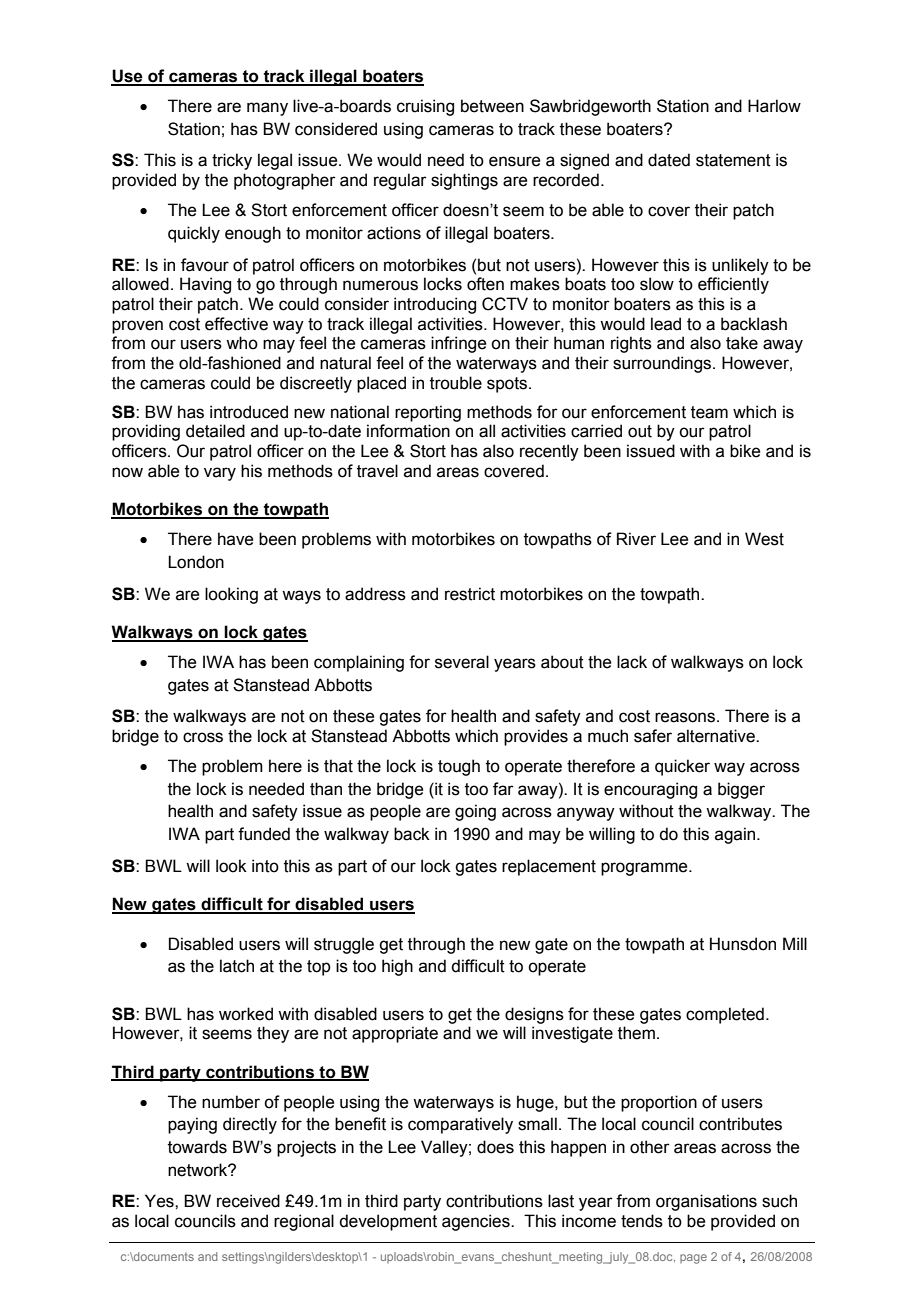 This screenshot has width=924, height=1308. I want to click on London, so click(196, 562).
